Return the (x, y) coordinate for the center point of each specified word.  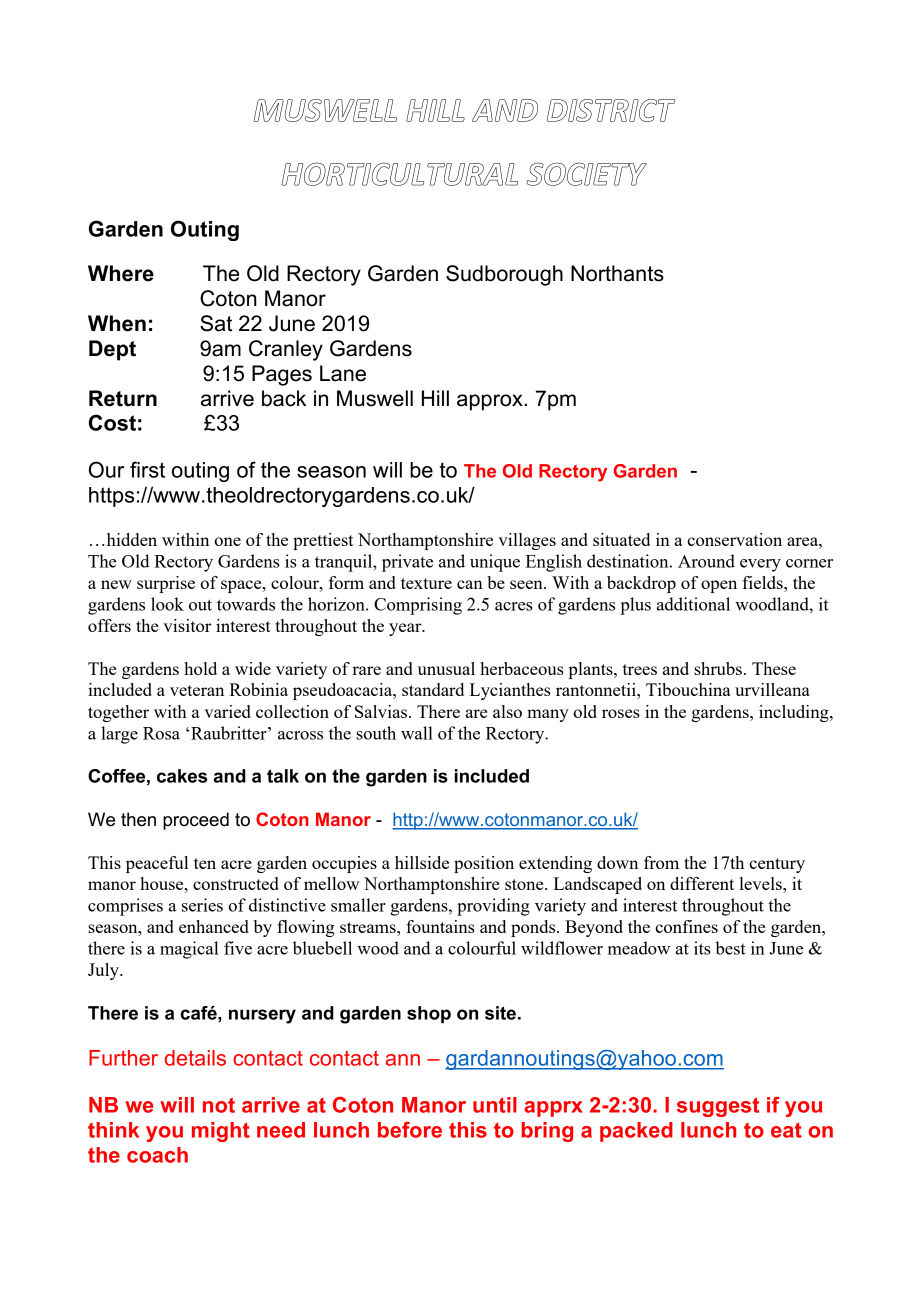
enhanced (214, 926)
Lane (343, 373)
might (221, 1132)
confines (686, 926)
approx (491, 402)
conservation (734, 539)
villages (527, 541)
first (147, 469)
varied (227, 711)
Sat (216, 323)
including (795, 713)
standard (433, 689)
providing (493, 907)
